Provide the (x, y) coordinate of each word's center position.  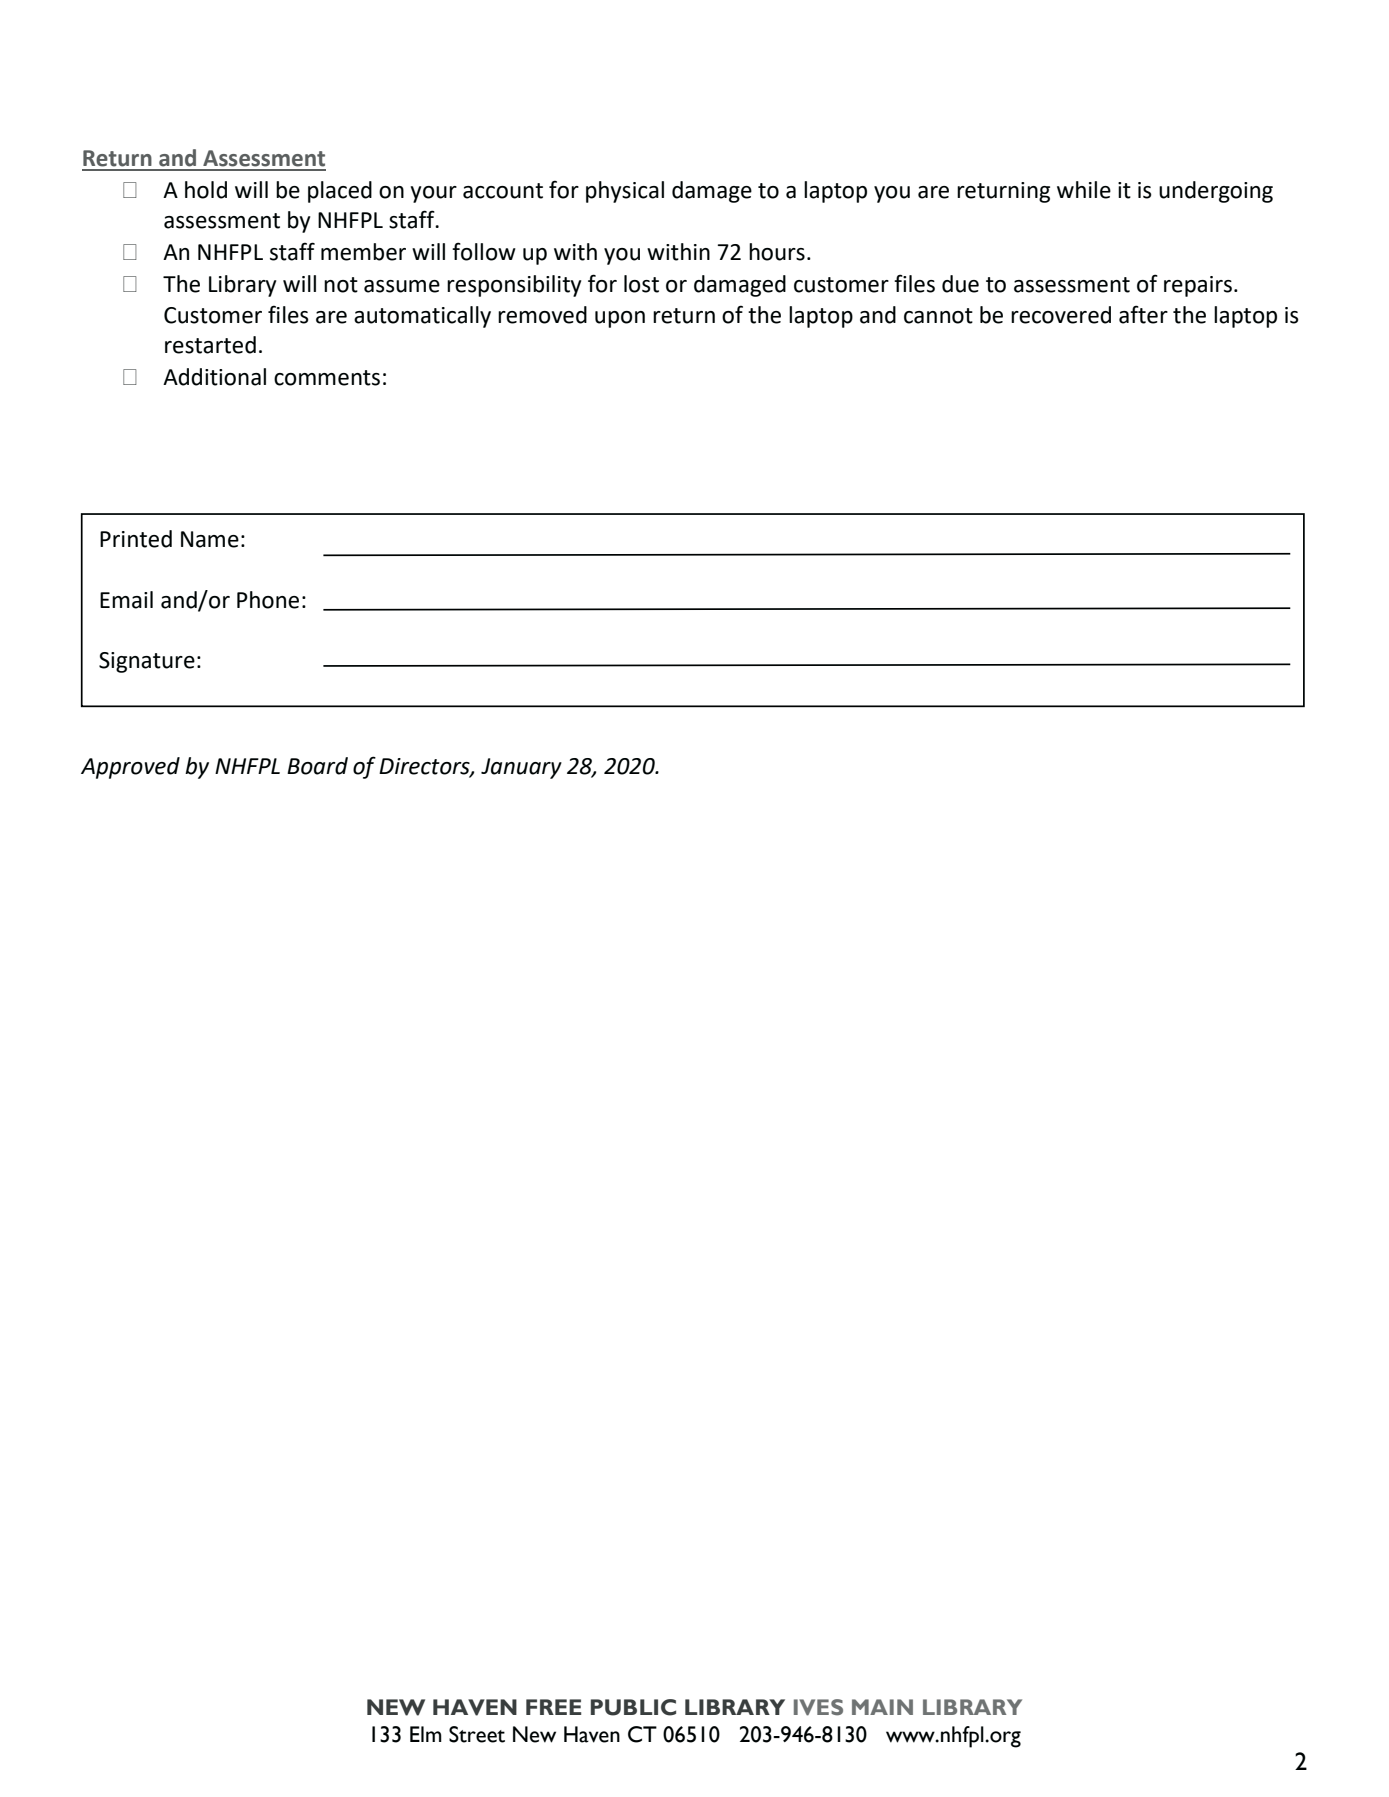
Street (477, 1734)
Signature (147, 662)
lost (641, 284)
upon (620, 319)
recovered (1061, 315)
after (1143, 314)
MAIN (882, 1707)
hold (206, 190)
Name (210, 539)
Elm (426, 1734)
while (1084, 190)
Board (317, 766)
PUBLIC (633, 1707)
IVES (818, 1707)
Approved (130, 768)
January (521, 768)
